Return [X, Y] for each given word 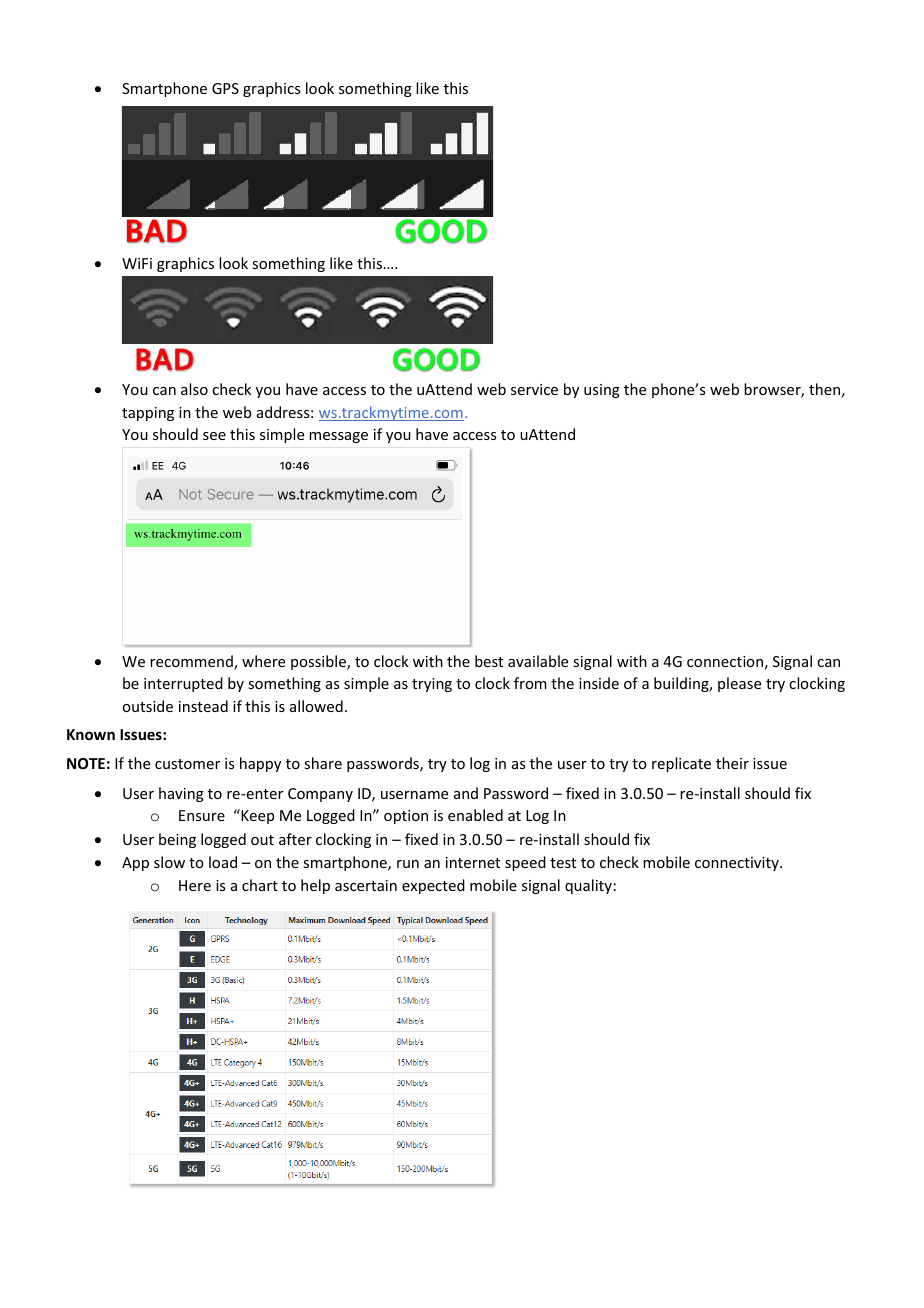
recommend [192, 662]
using [602, 391]
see [214, 436]
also [194, 389]
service [534, 389]
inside [599, 683]
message [338, 437]
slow [169, 862]
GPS [225, 88]
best [489, 661]
